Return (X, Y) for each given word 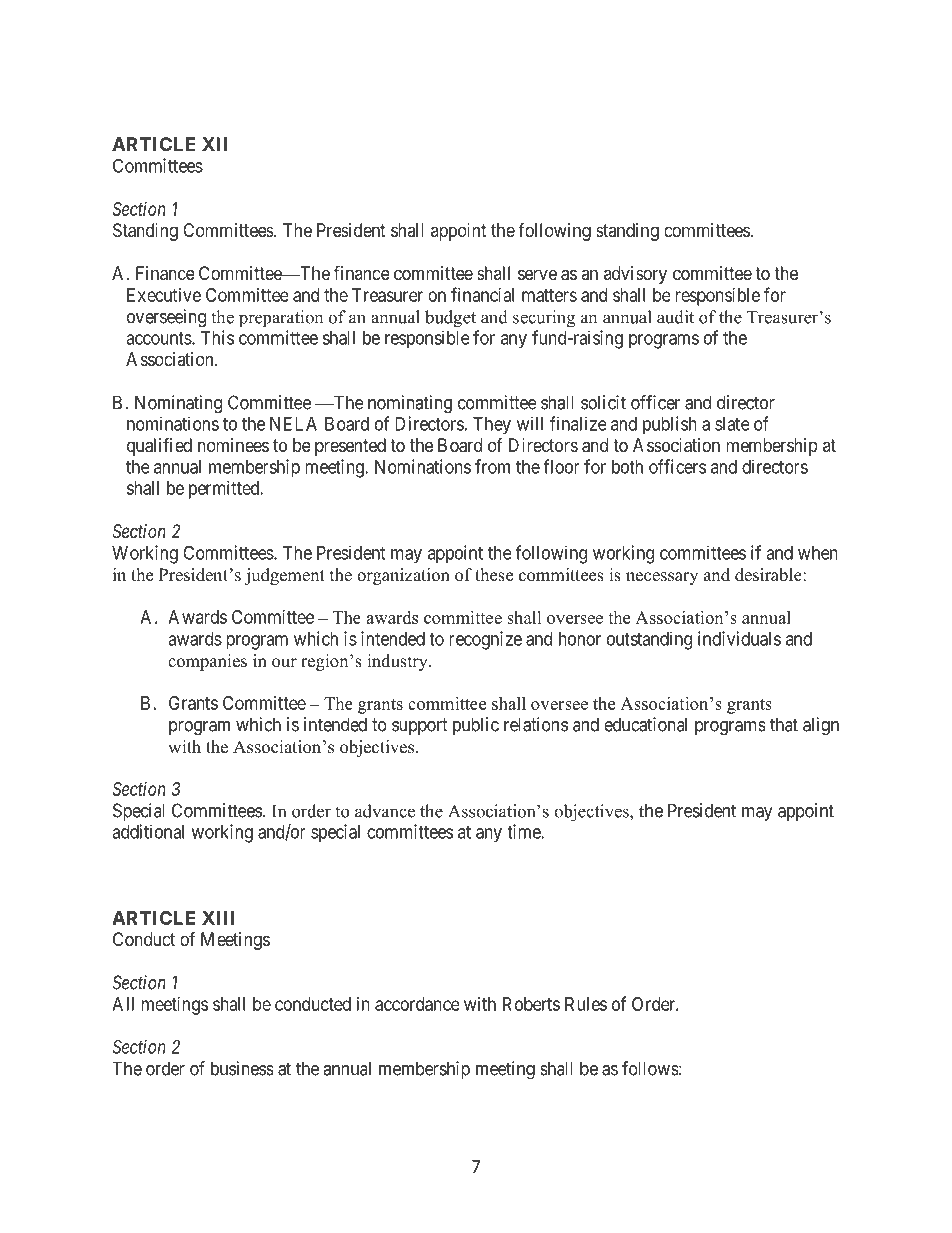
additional (148, 831)
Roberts (531, 1004)
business (242, 1068)
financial (482, 294)
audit (675, 317)
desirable (769, 575)
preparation (281, 319)
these (494, 575)
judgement (285, 576)
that (784, 724)
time (524, 831)
